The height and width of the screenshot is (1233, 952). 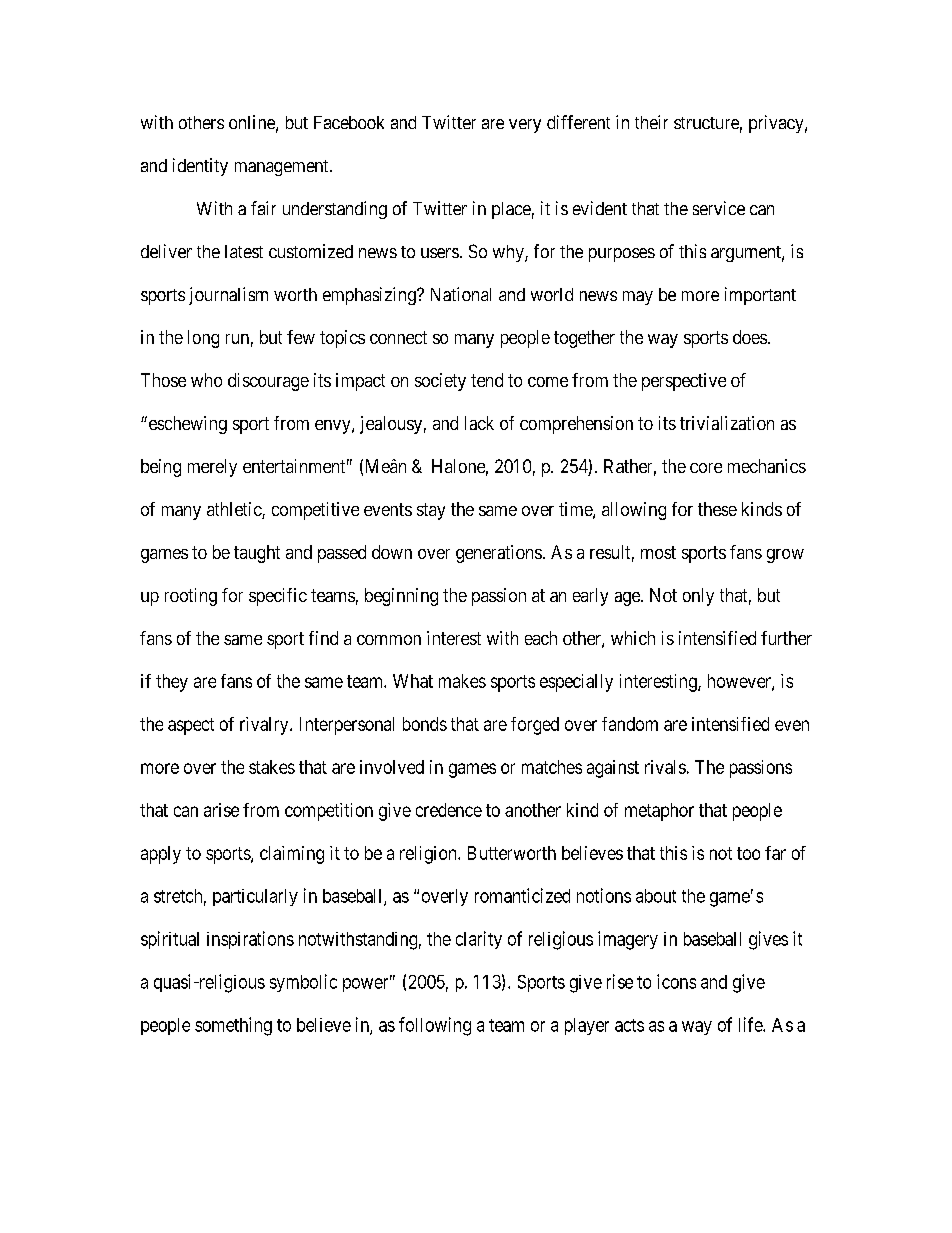 I want to click on something, so click(x=233, y=1026).
